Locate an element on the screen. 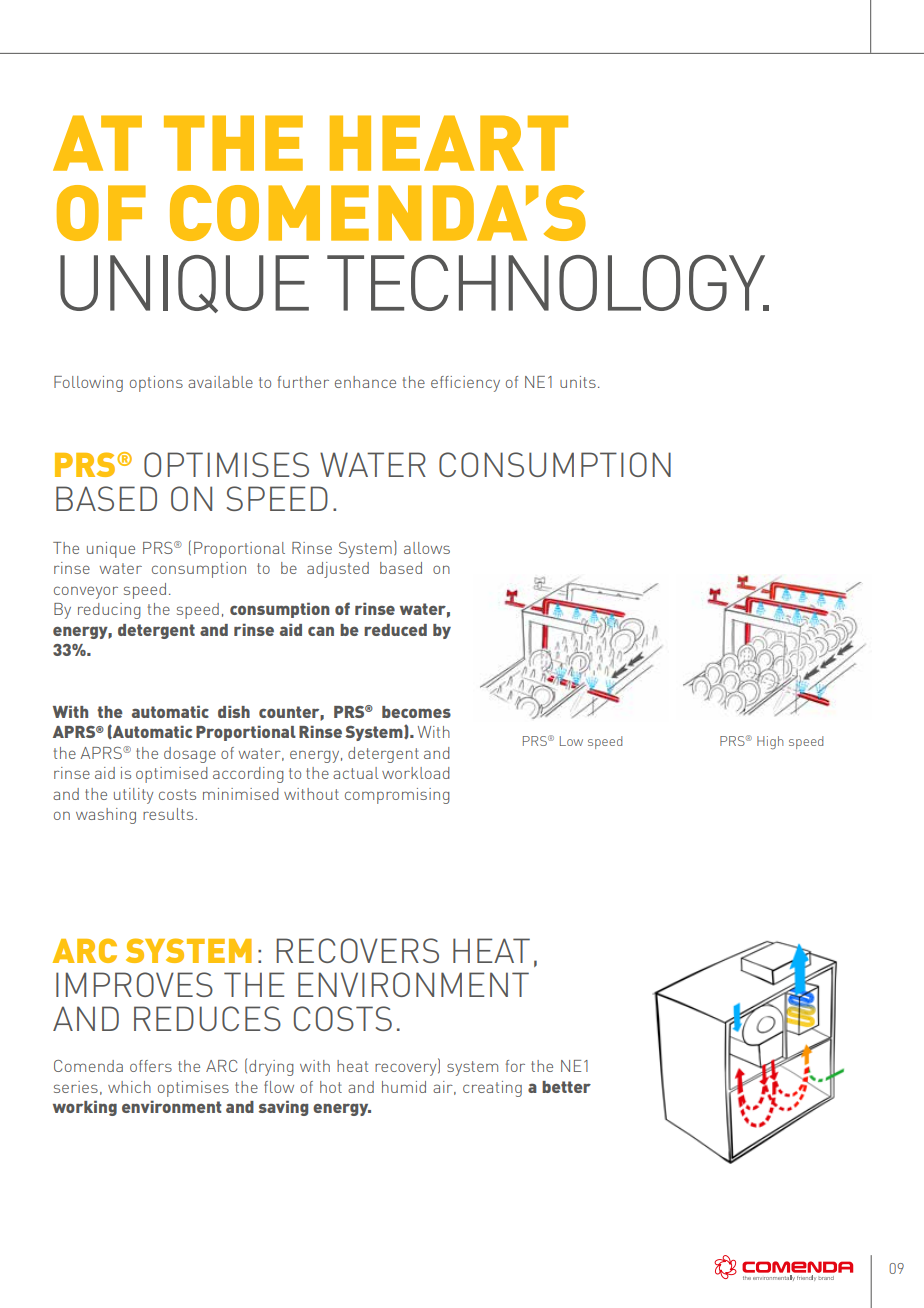 The width and height of the screenshot is (924, 1308). compromising is located at coordinates (397, 796).
